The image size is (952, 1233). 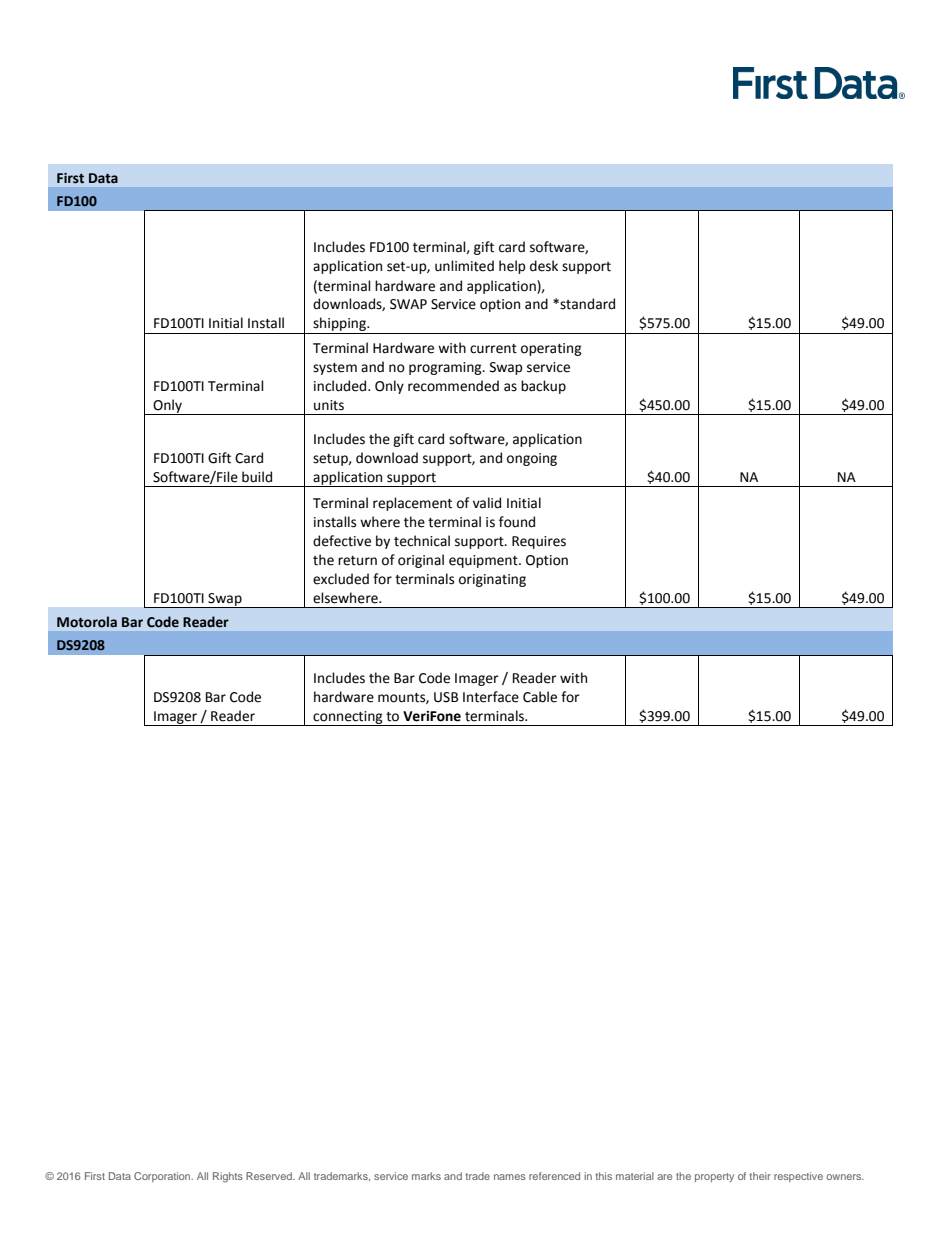 What do you see at coordinates (348, 718) in the image?
I see `connecting` at bounding box center [348, 718].
